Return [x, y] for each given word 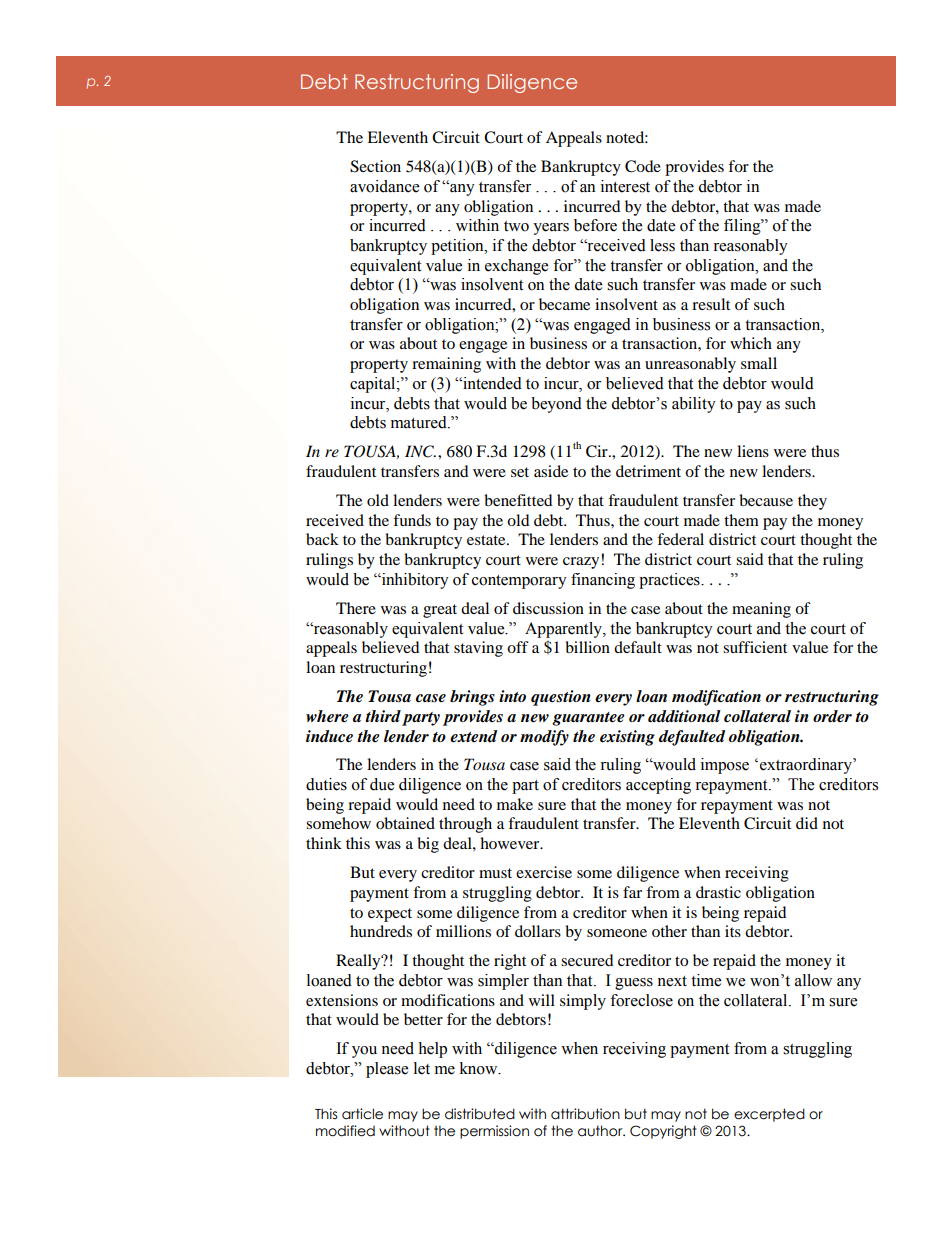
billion [587, 647]
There [356, 608]
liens [753, 451]
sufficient [755, 647]
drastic [718, 892]
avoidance [384, 186]
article [362, 1114]
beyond [556, 405]
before [595, 225]
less [662, 245]
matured [420, 422]
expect [390, 915]
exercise [544, 872]
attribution [585, 1114]
